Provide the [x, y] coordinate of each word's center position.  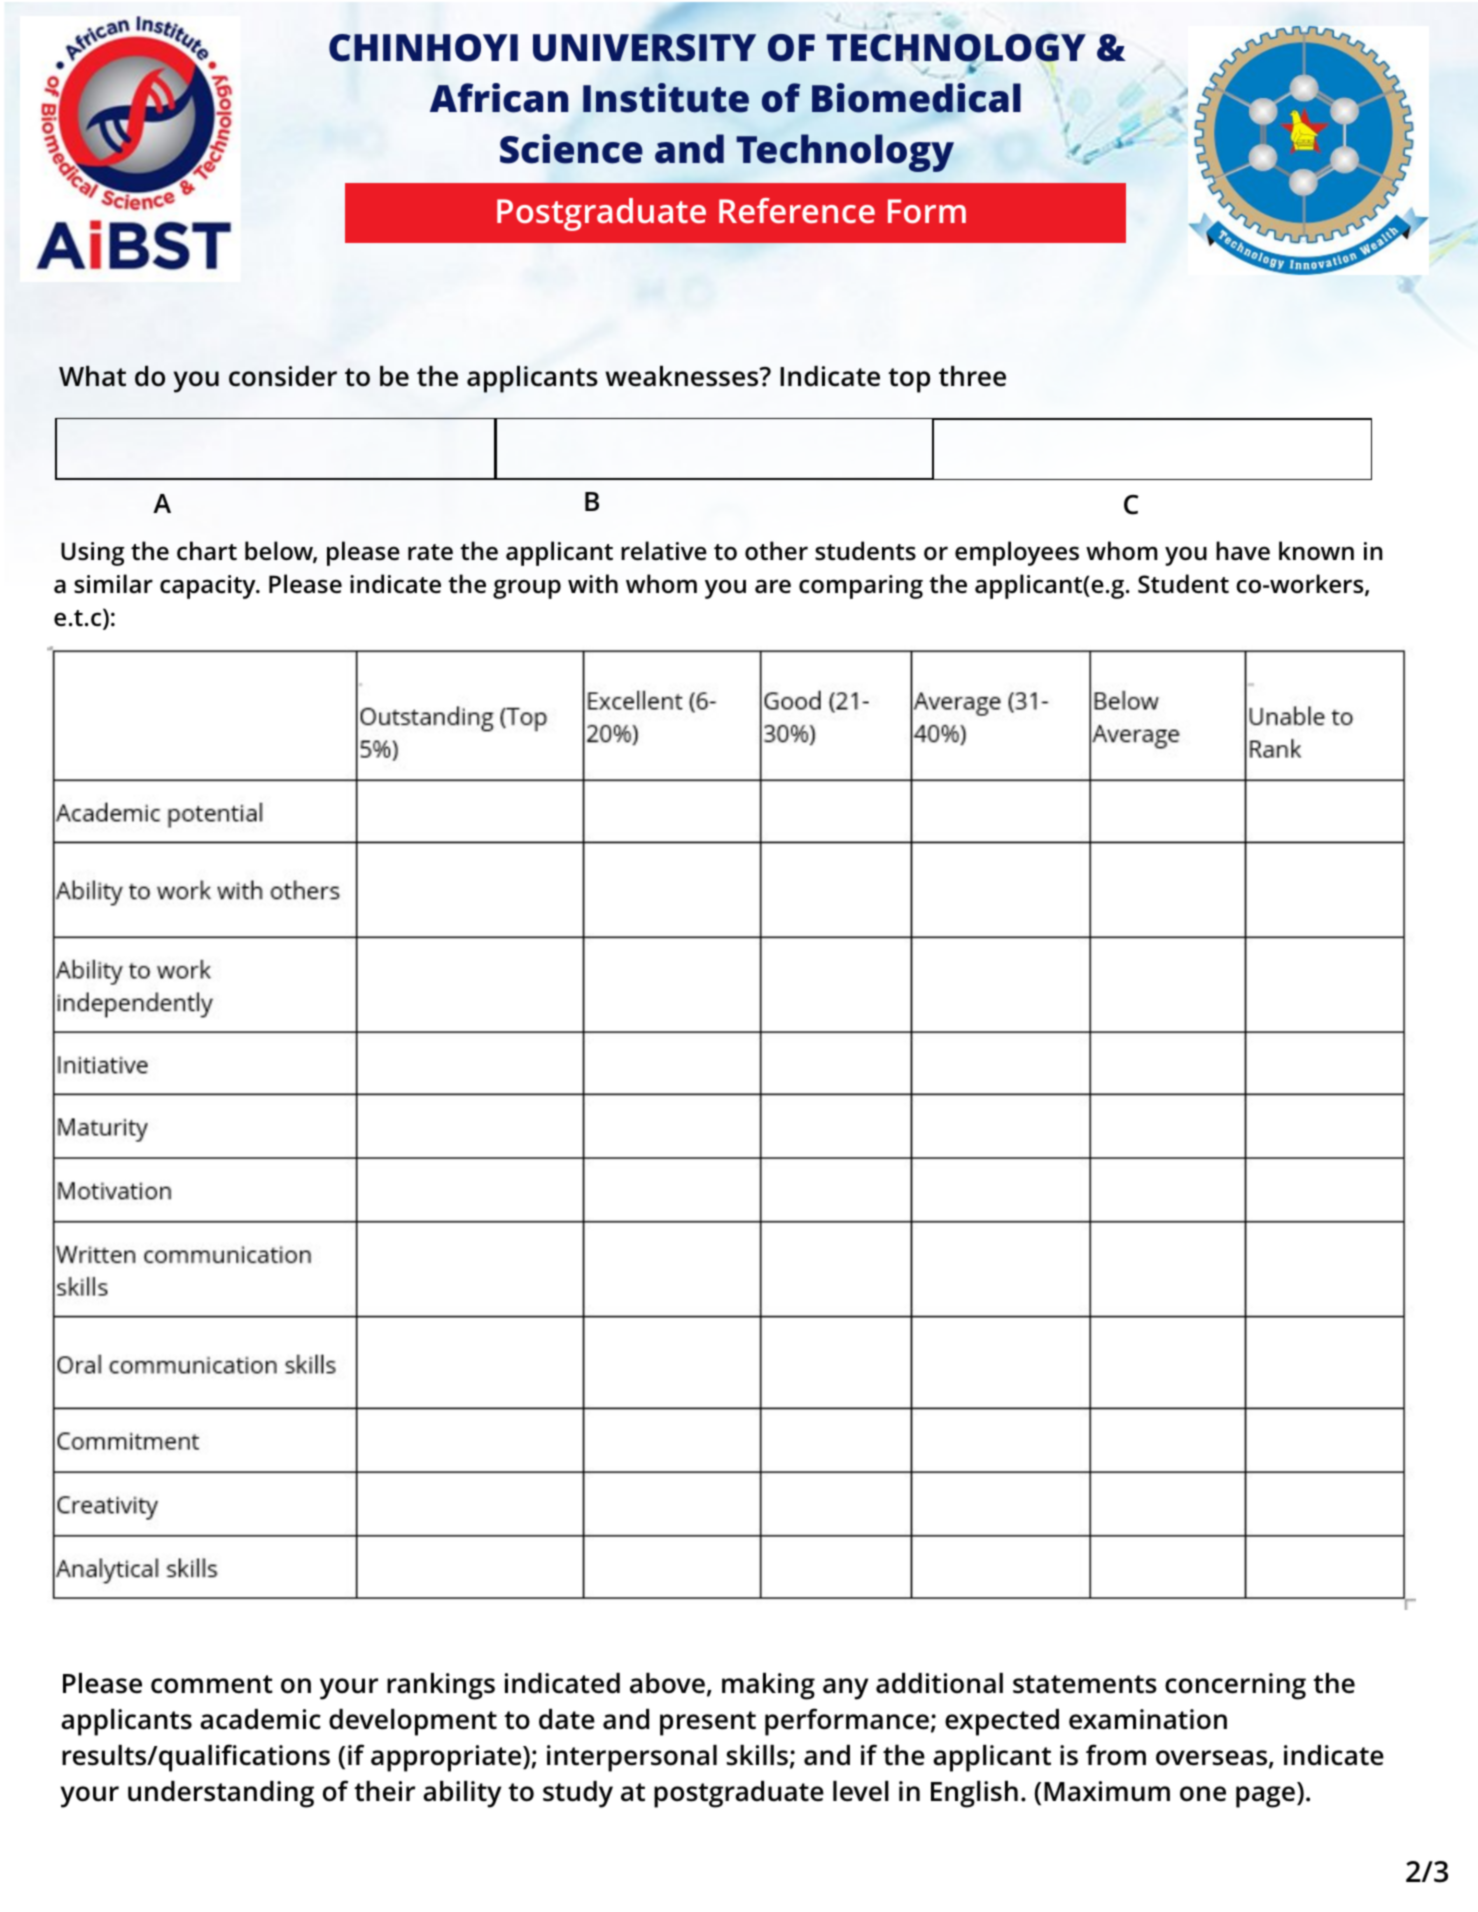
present [708, 1723]
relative [664, 551]
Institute [666, 98]
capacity [209, 587]
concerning [1235, 1686]
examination [1148, 1719]
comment [212, 1684]
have [1243, 551]
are [773, 586]
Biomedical [916, 98]
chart [207, 551]
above [667, 1683]
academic [260, 1719]
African [499, 98]
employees [1017, 553]
